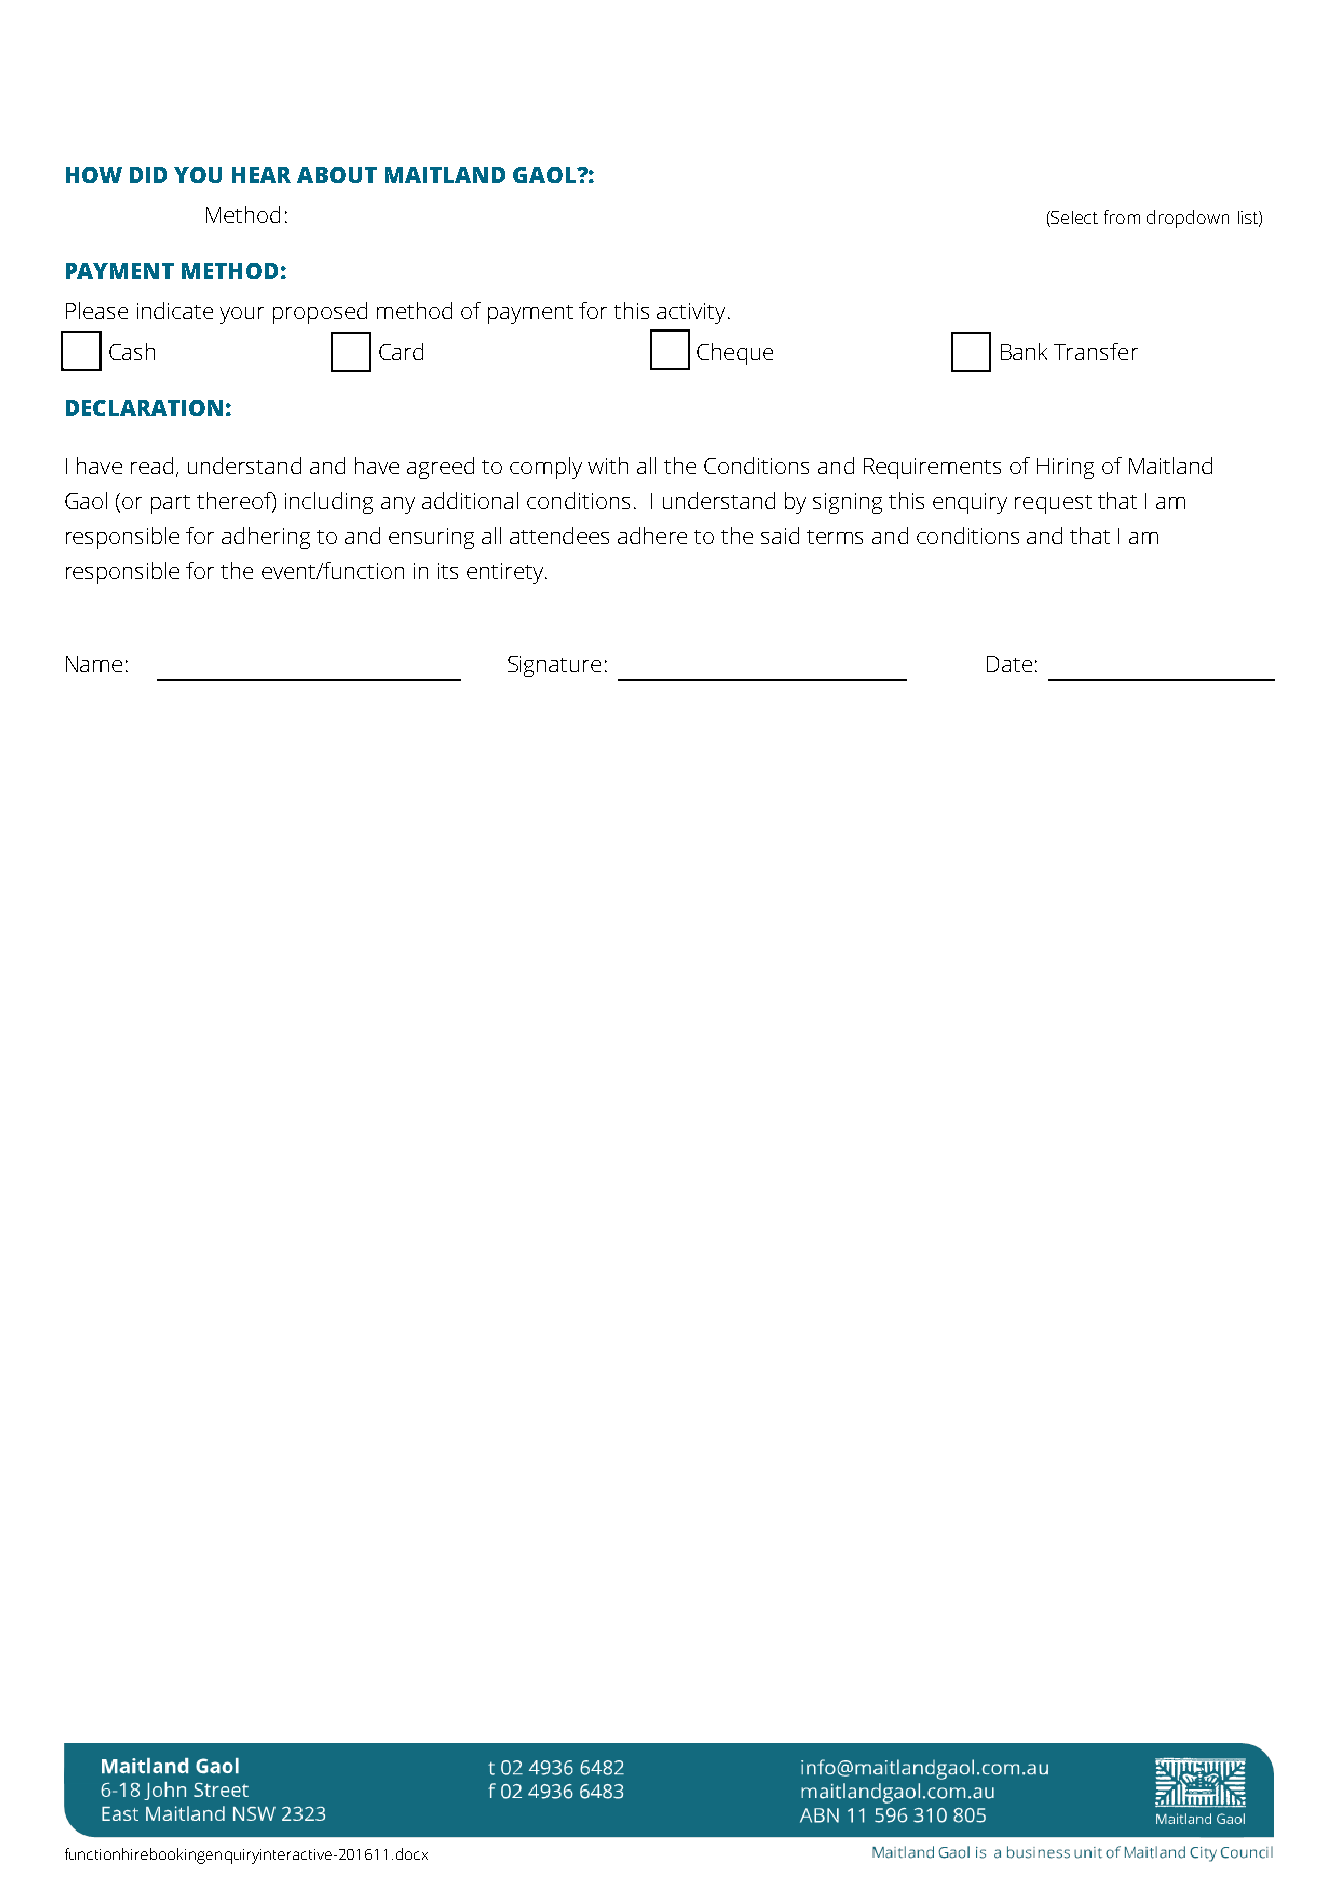 The image size is (1338, 1892). Describe the element at coordinates (1065, 468) in the image. I see `Hiring` at that location.
